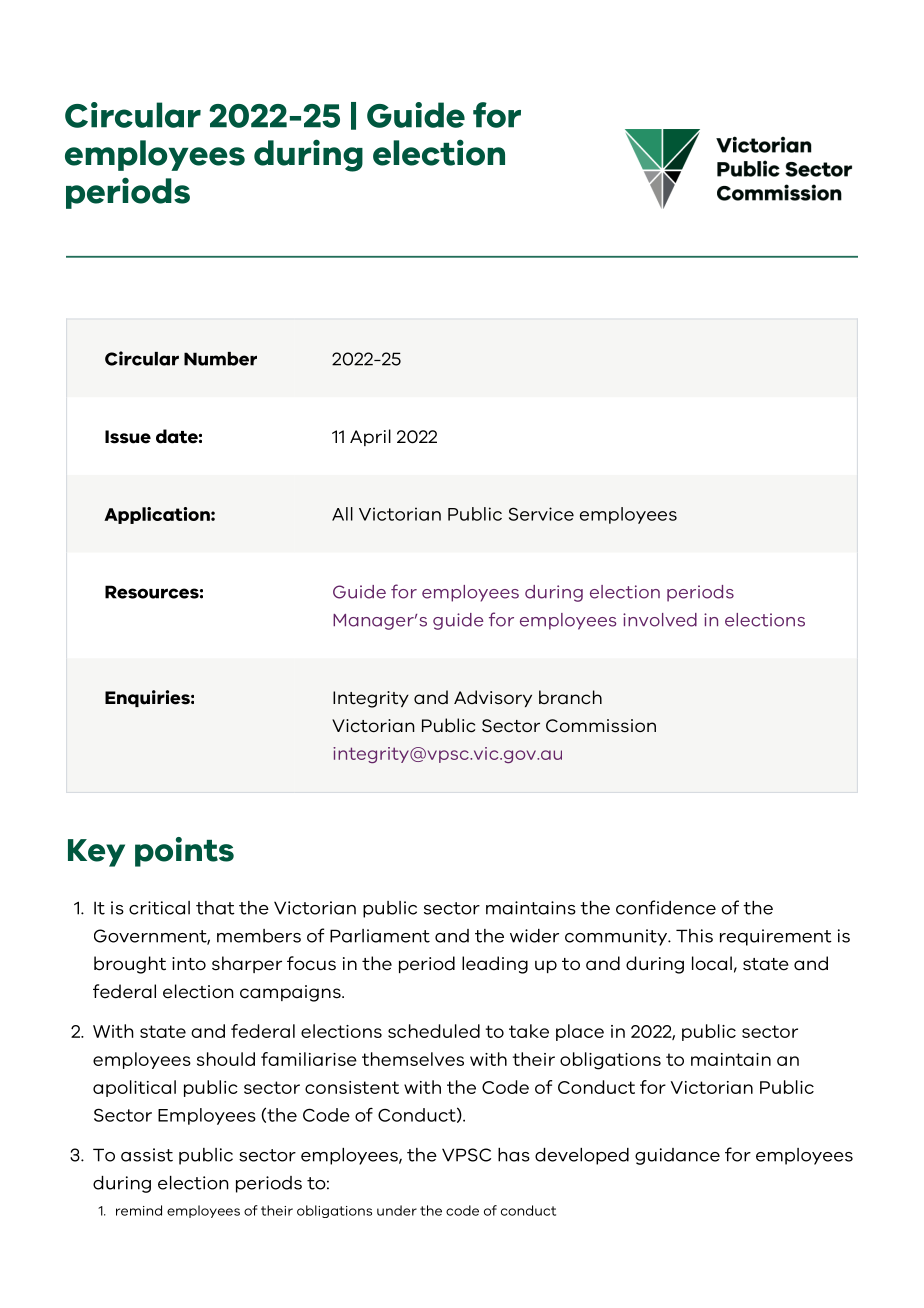 This screenshot has height=1308, width=924. I want to click on remind, so click(139, 1210).
